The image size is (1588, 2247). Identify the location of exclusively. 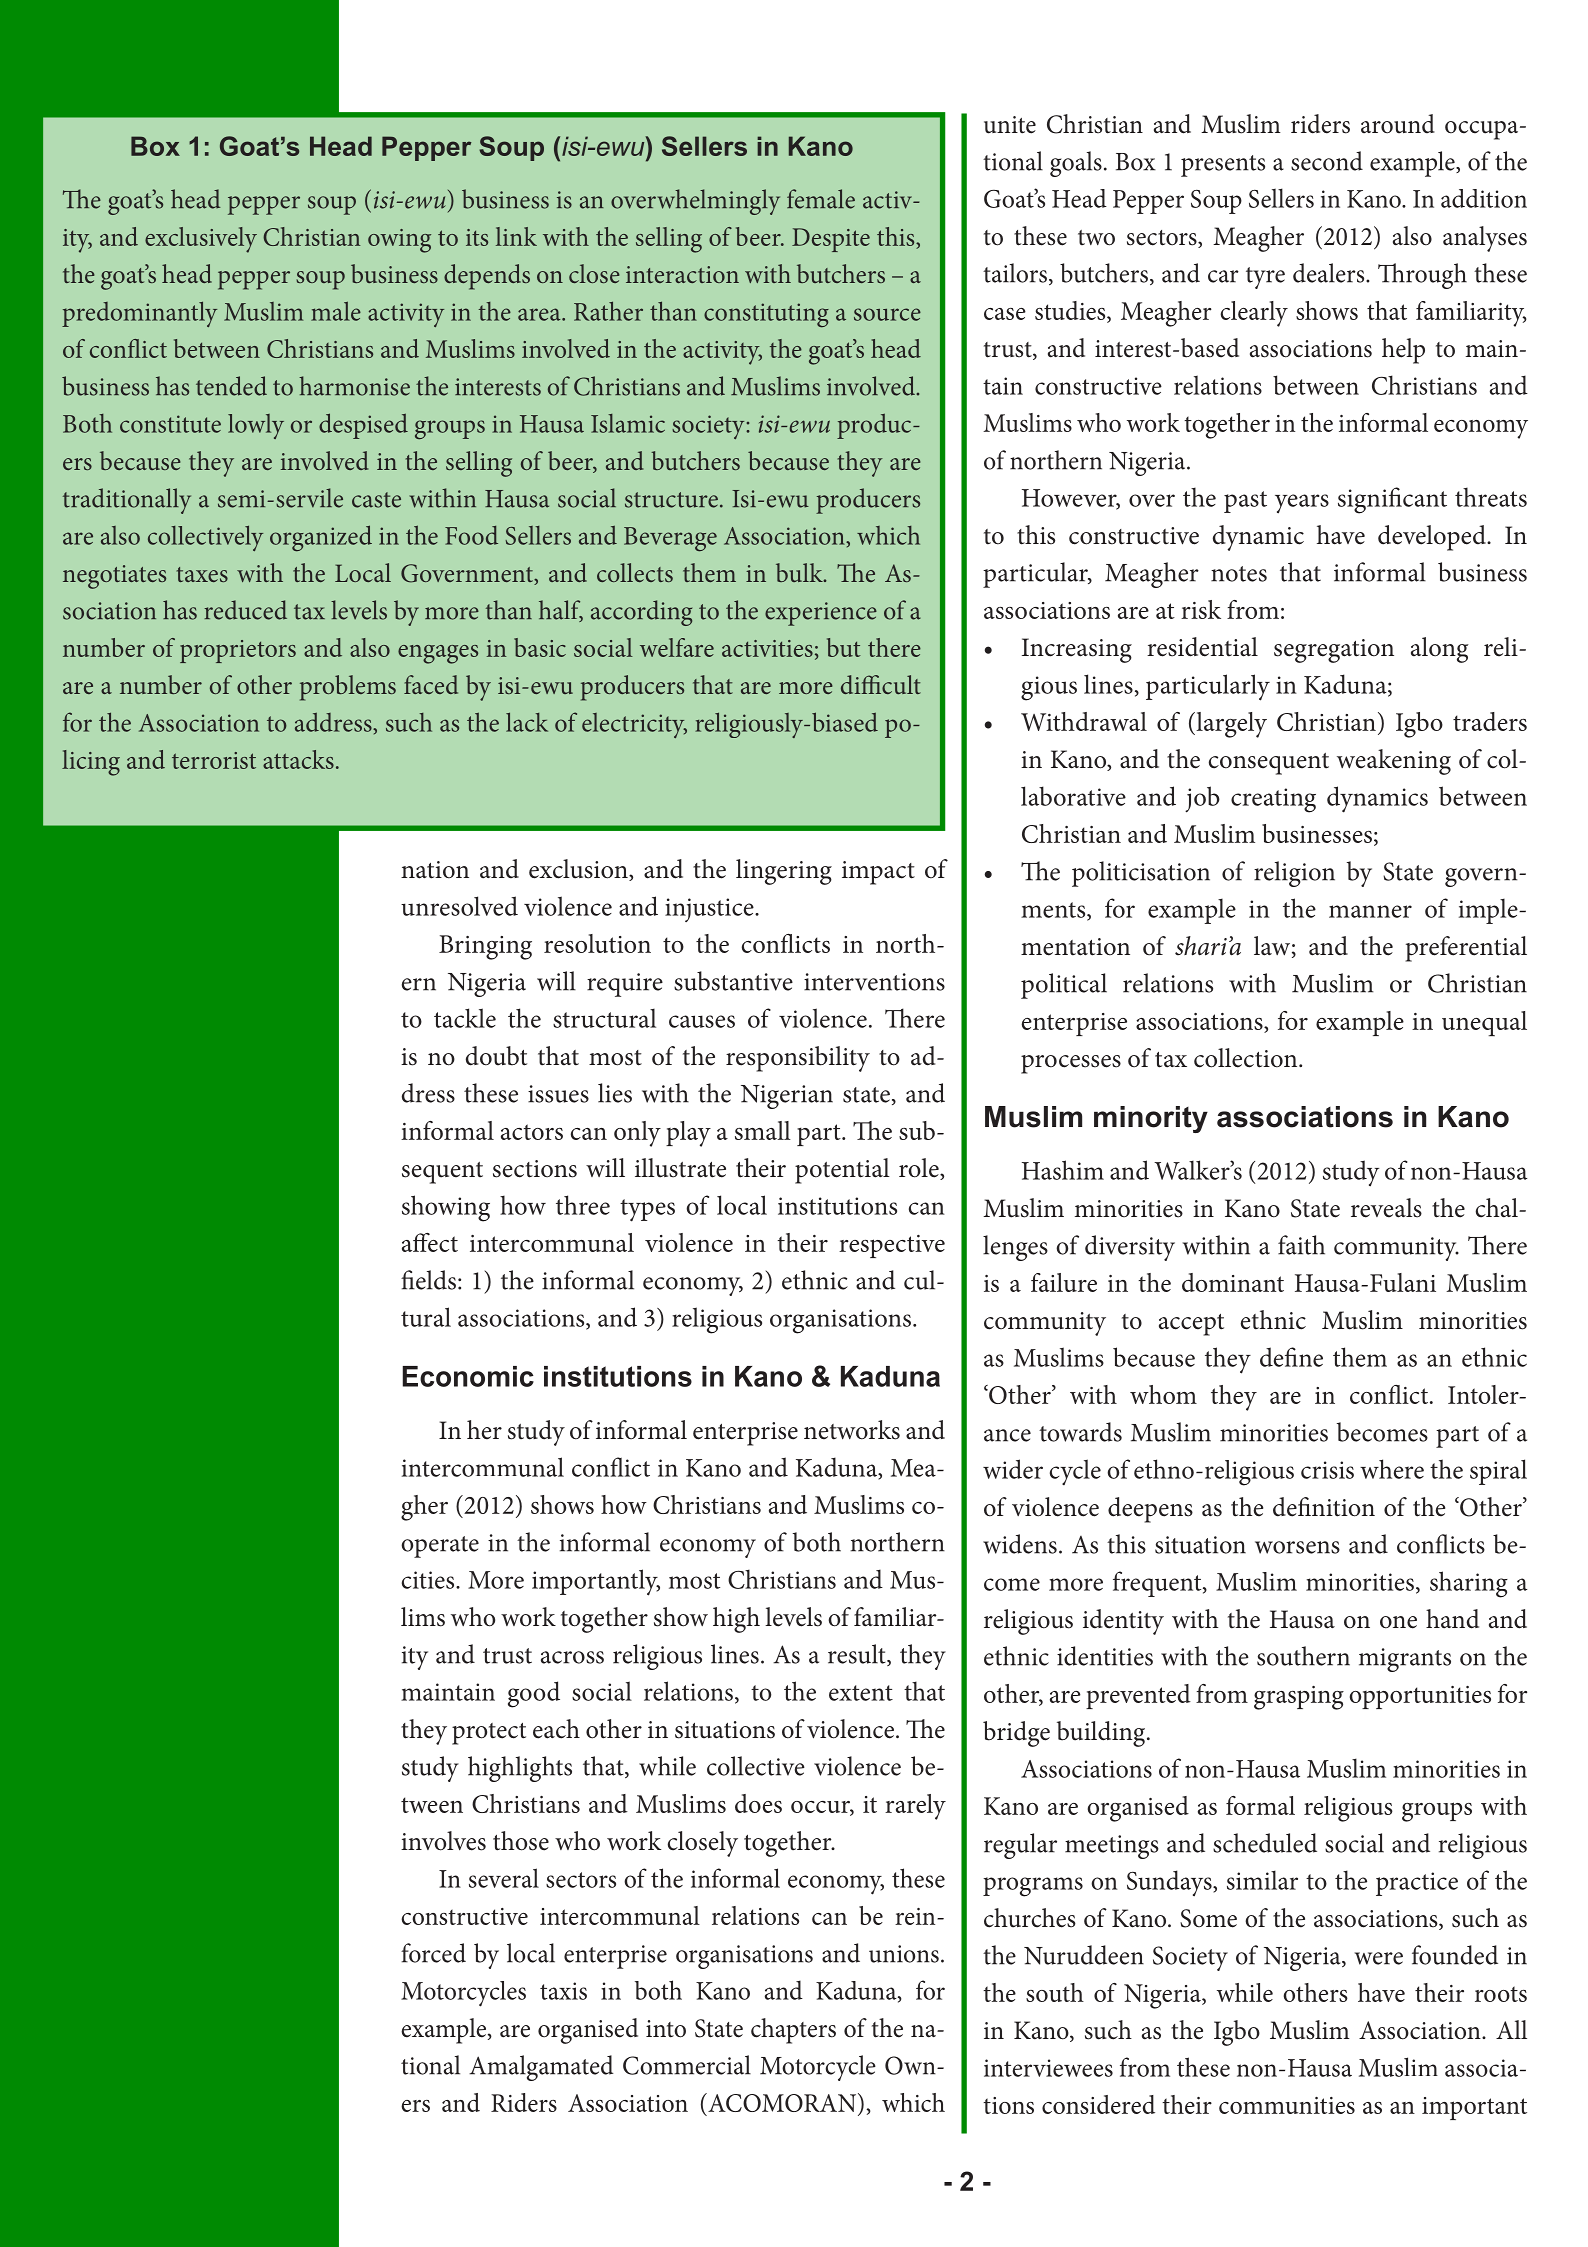
(201, 240).
